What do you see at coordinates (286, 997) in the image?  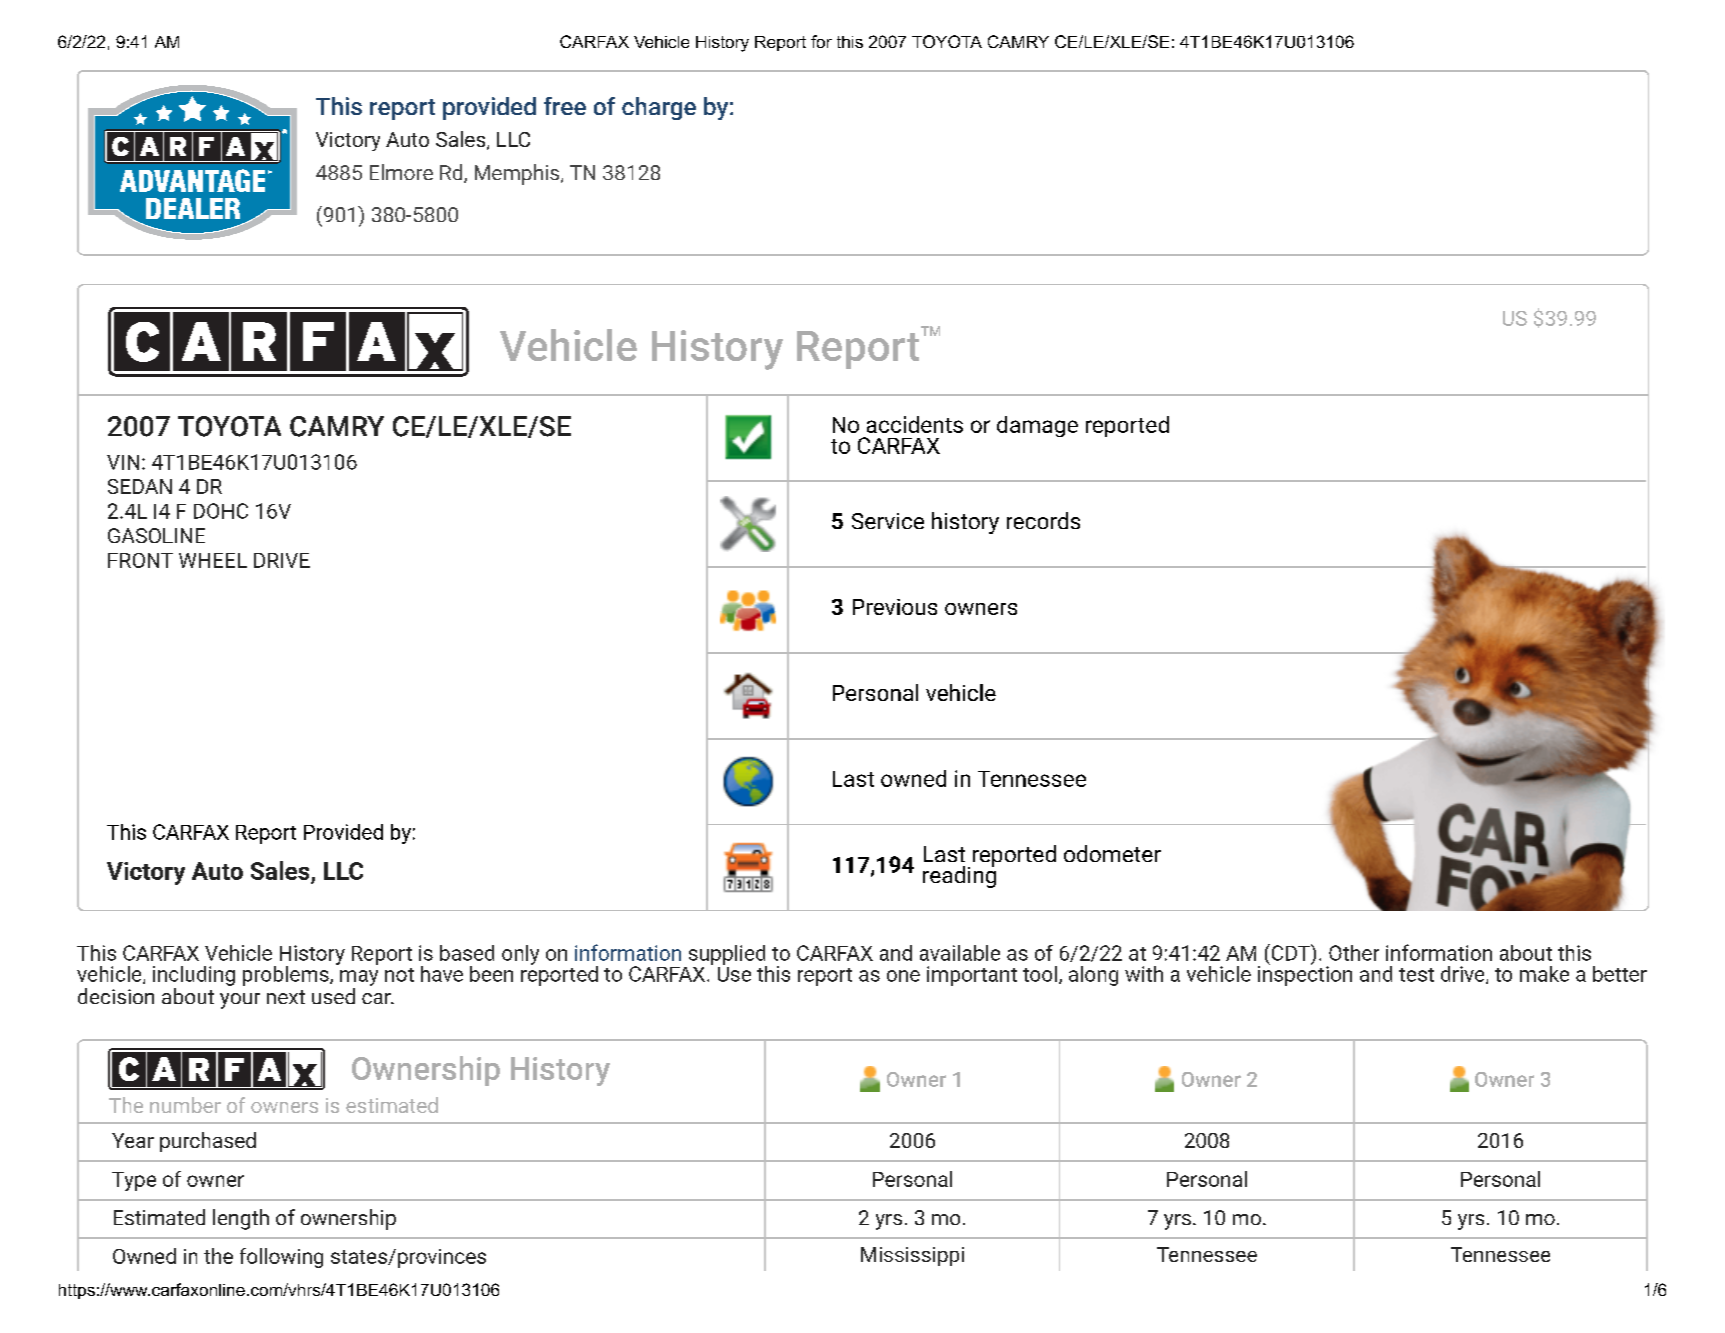 I see `next` at bounding box center [286, 997].
